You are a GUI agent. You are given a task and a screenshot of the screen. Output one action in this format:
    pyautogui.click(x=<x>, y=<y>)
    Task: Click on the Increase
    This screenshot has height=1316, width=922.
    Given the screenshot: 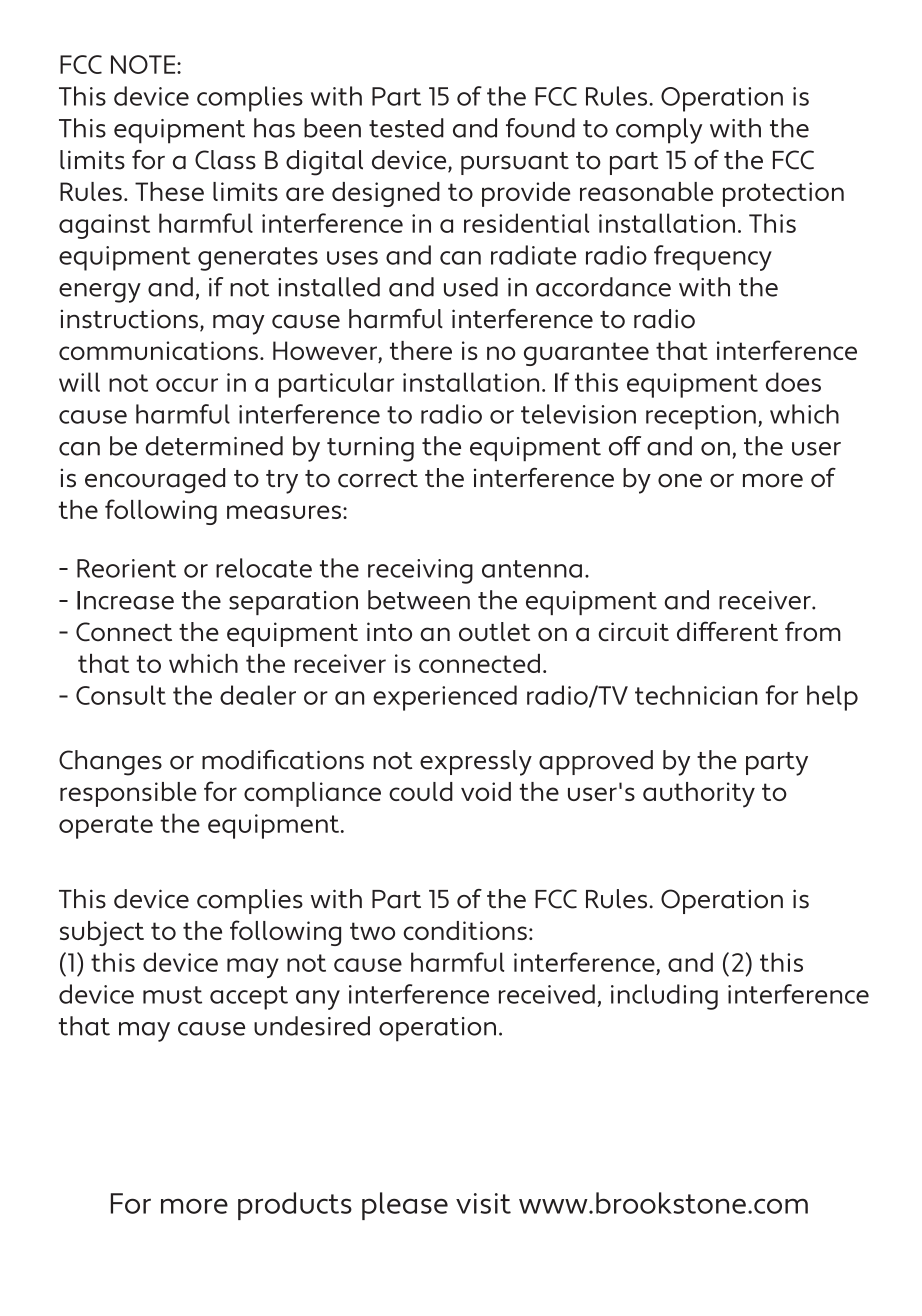 What is the action you would take?
    pyautogui.click(x=125, y=600)
